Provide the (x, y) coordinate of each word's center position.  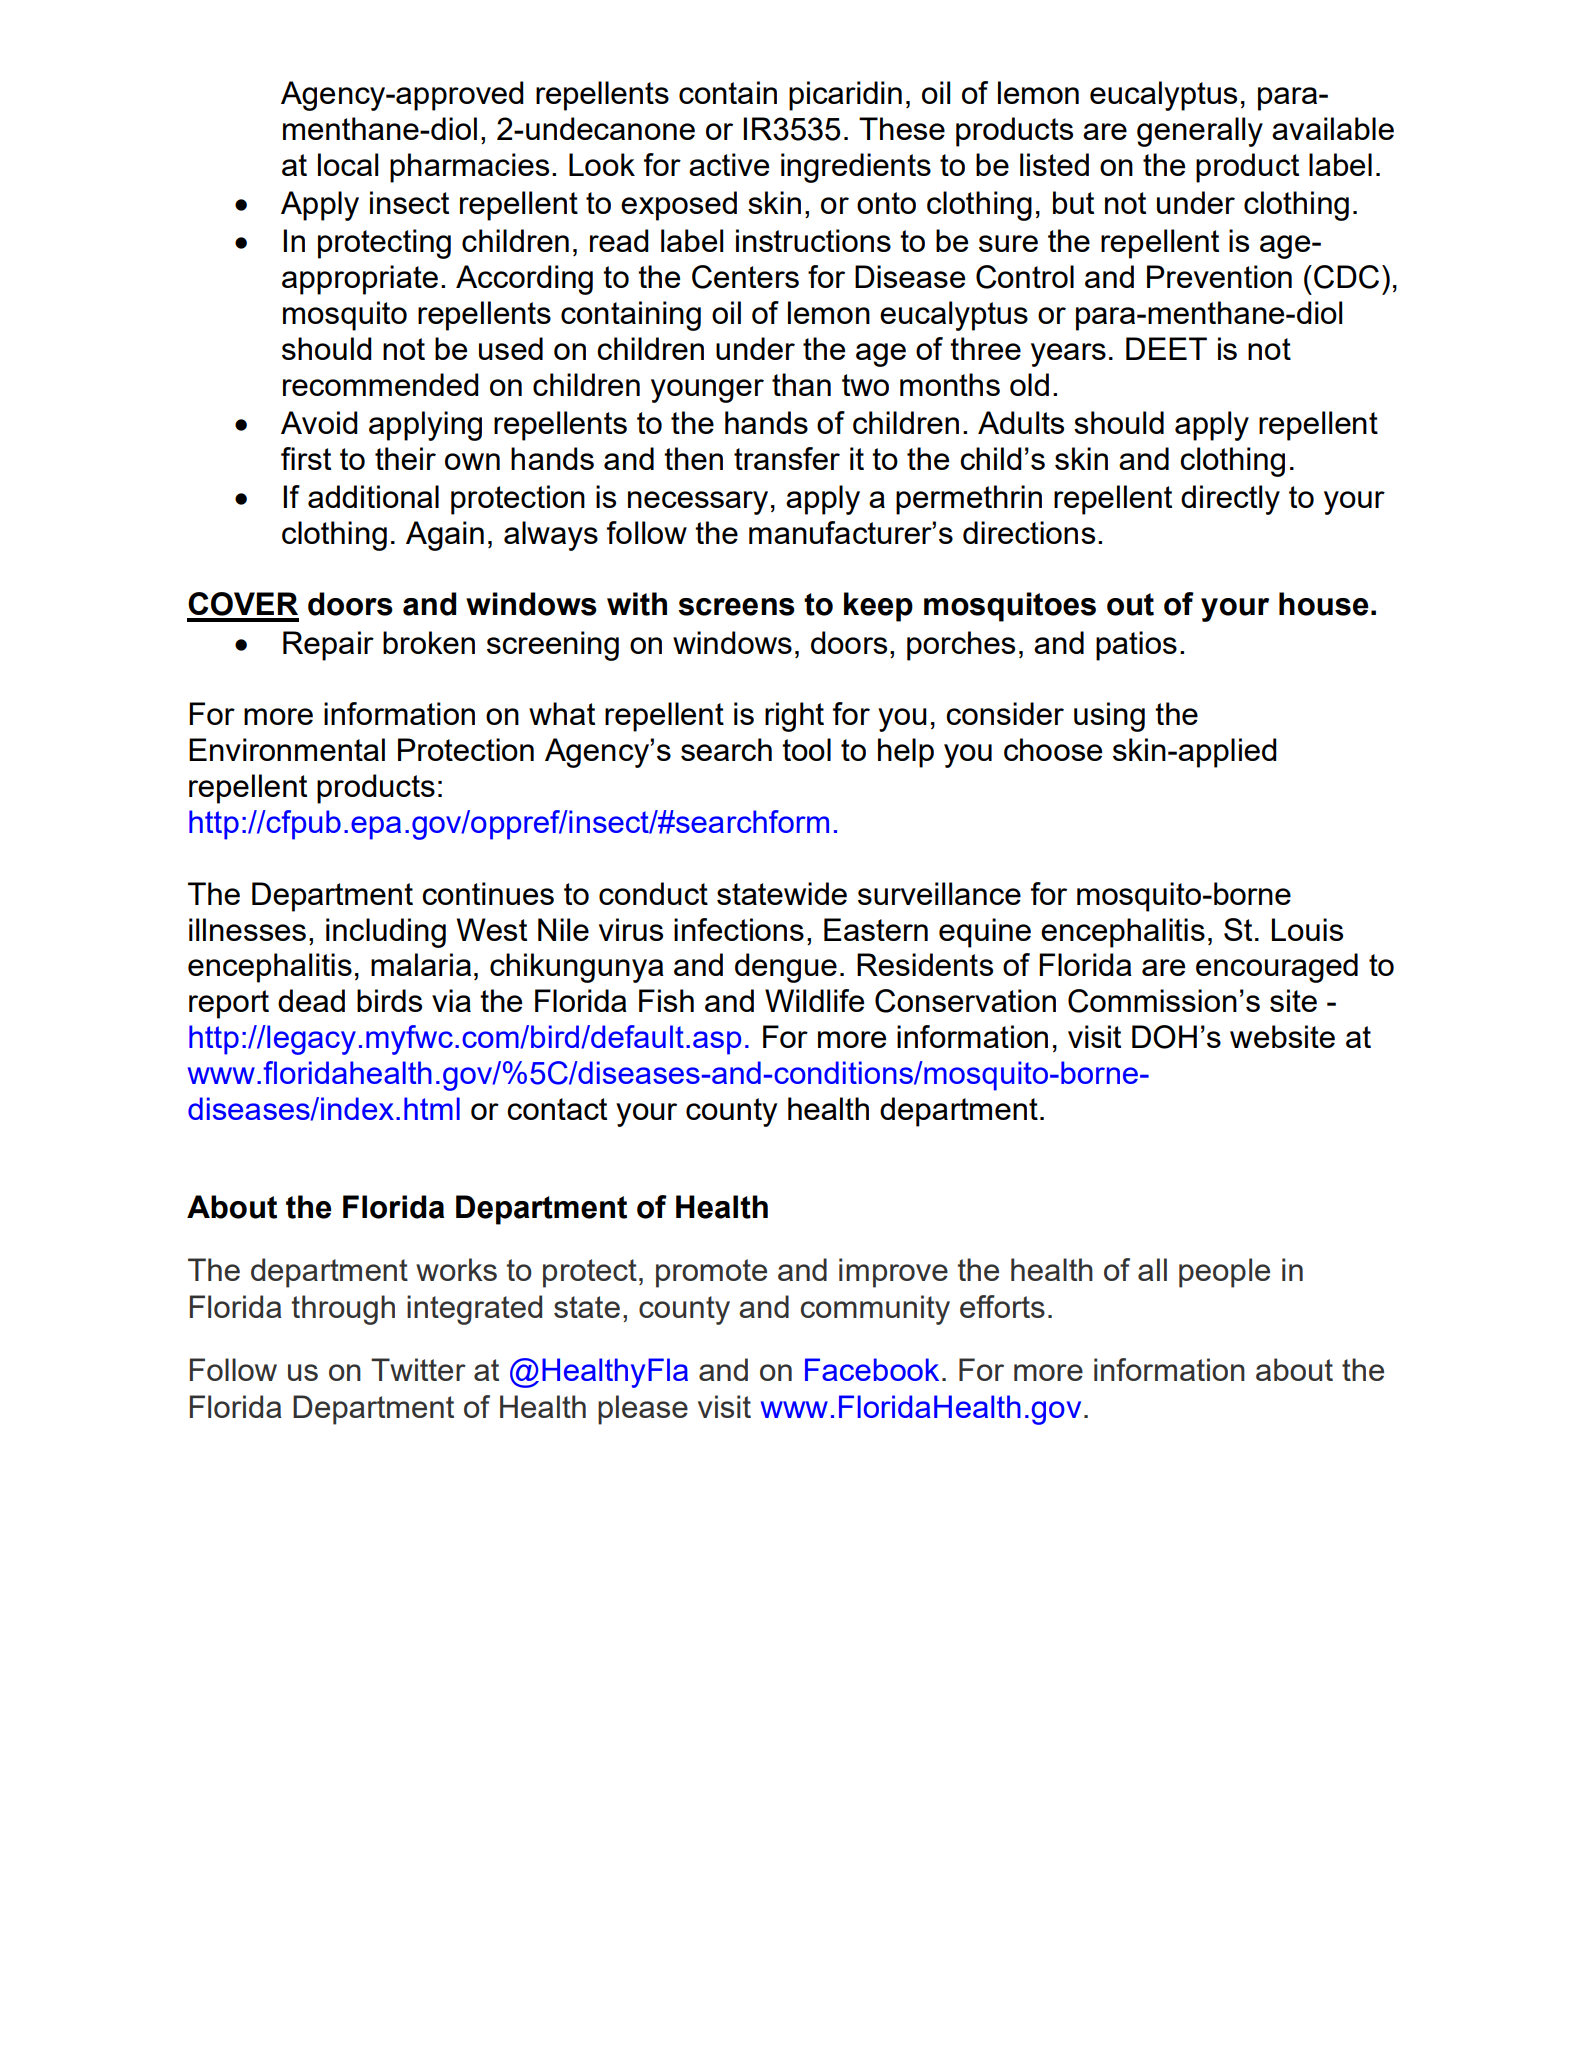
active (729, 164)
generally (1200, 132)
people (1224, 1273)
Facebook (872, 1369)
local (348, 164)
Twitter (418, 1369)
